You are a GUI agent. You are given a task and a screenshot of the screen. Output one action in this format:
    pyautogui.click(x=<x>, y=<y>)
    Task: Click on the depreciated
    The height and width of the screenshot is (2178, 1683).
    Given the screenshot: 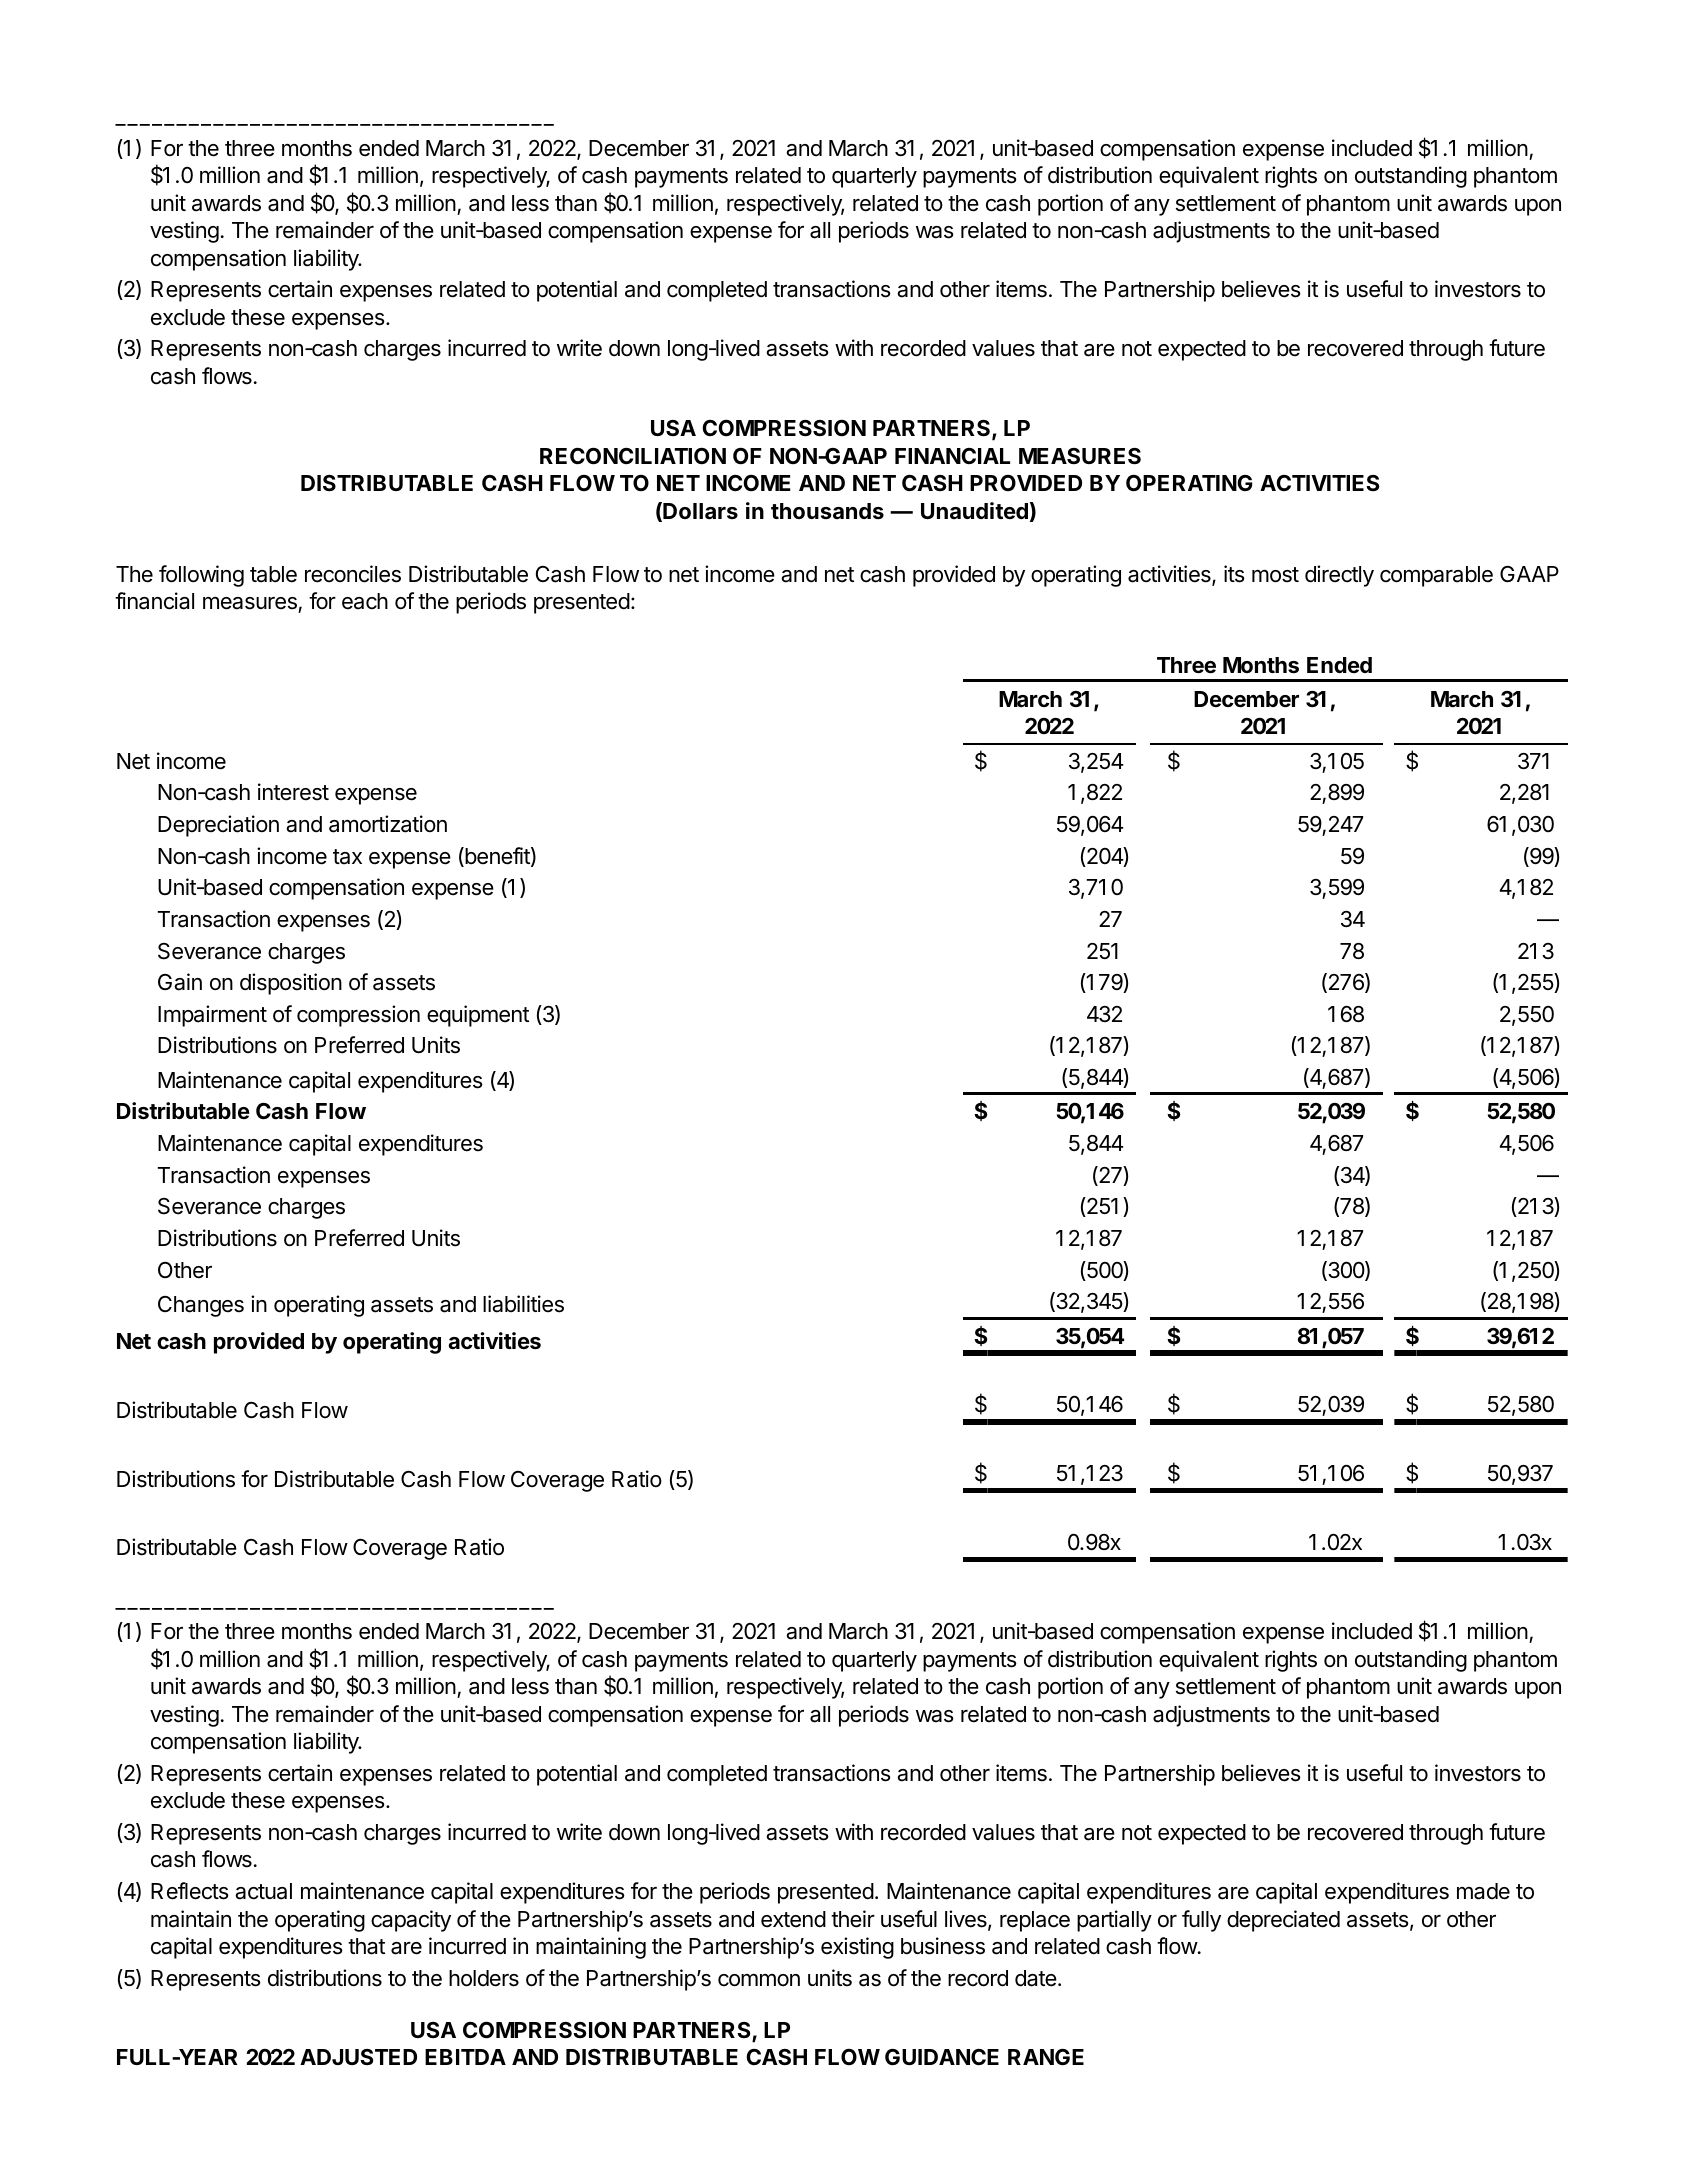 What is the action you would take?
    pyautogui.click(x=1283, y=1921)
